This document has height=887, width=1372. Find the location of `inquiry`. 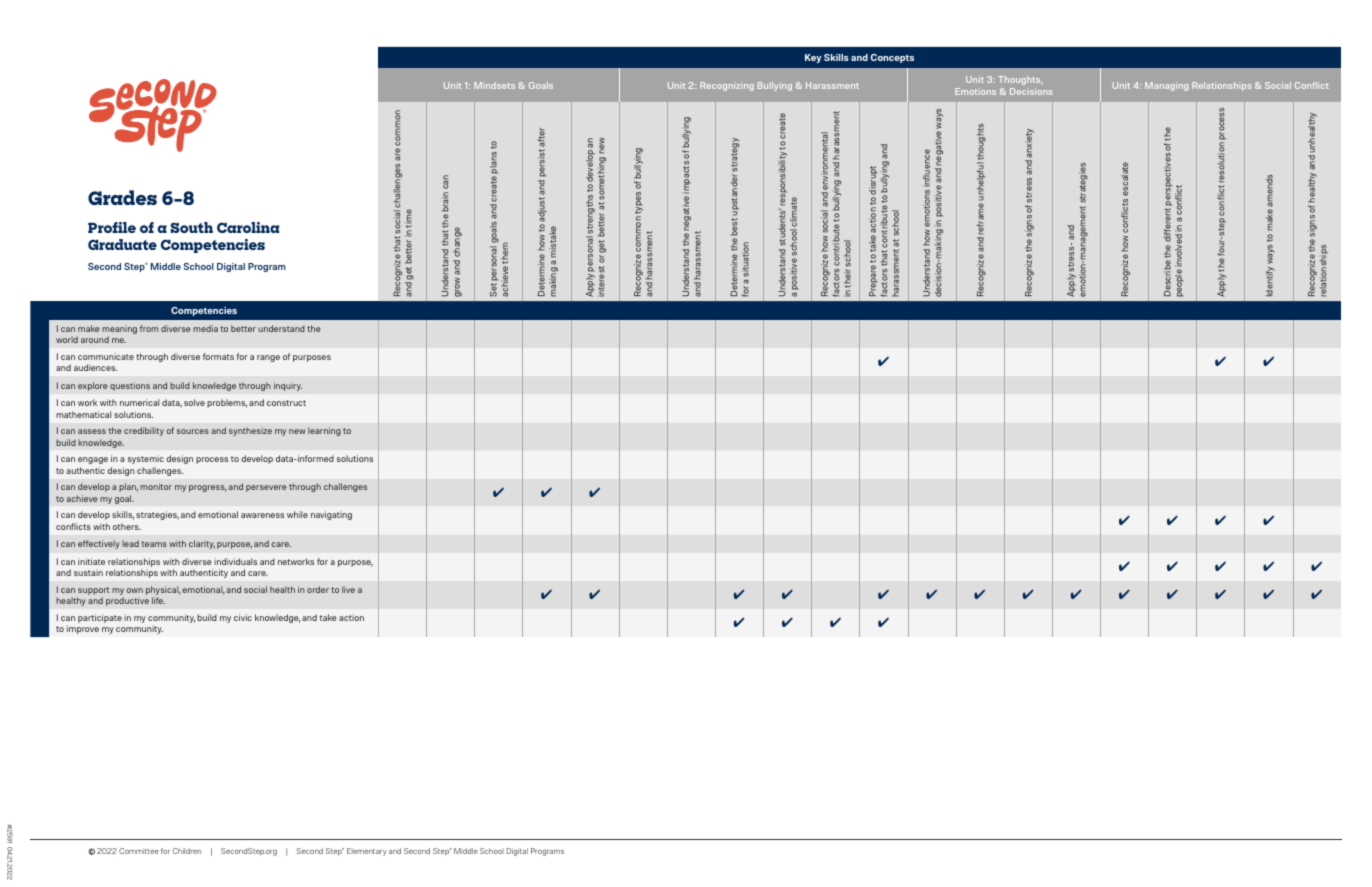

inquiry is located at coordinates (288, 386).
